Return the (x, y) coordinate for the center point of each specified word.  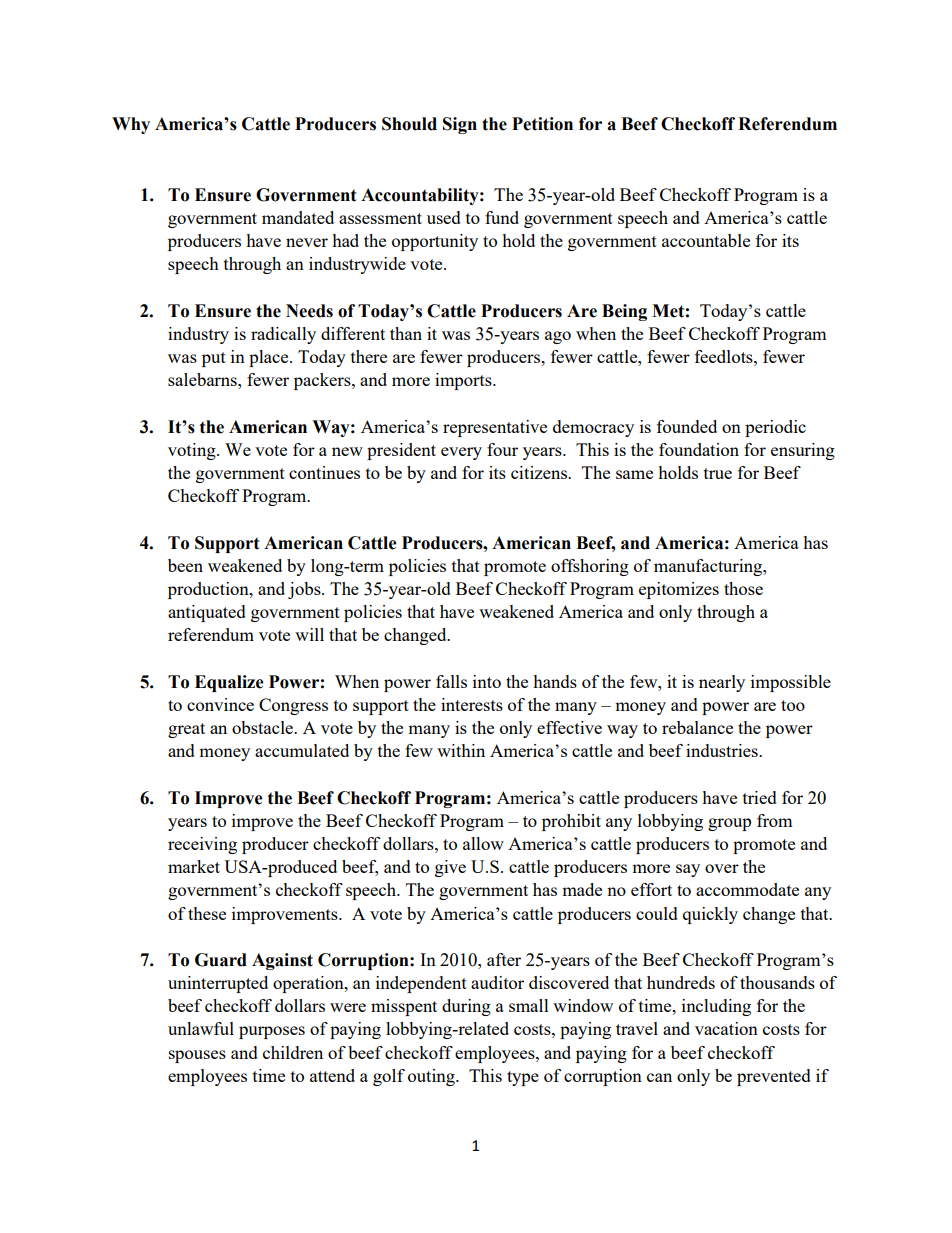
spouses (197, 1056)
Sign (460, 125)
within (461, 750)
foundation (699, 449)
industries (723, 750)
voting (193, 451)
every (461, 453)
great (186, 730)
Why (131, 125)
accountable (706, 240)
